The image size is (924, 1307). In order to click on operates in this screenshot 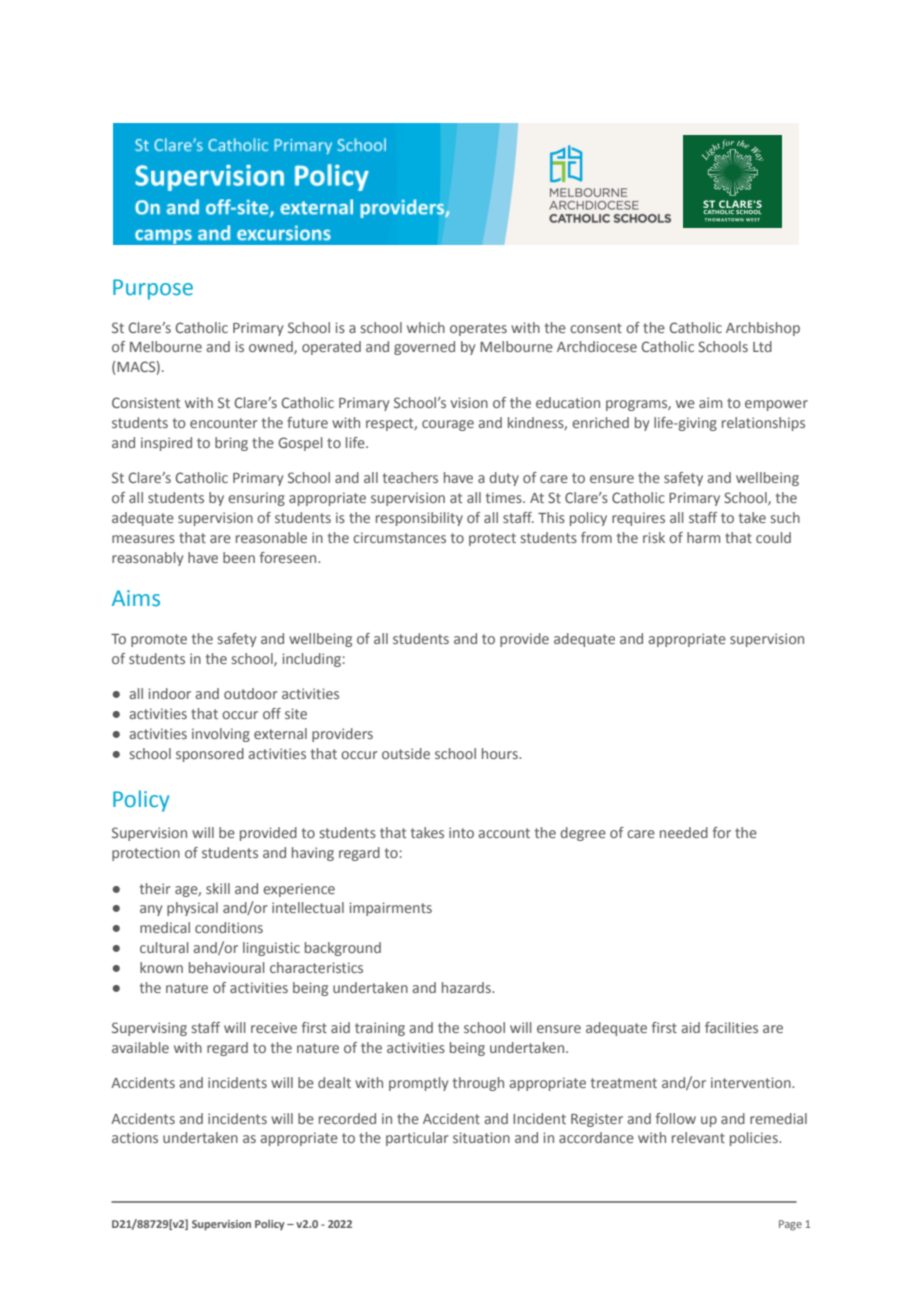, I will do `click(478, 329)`.
